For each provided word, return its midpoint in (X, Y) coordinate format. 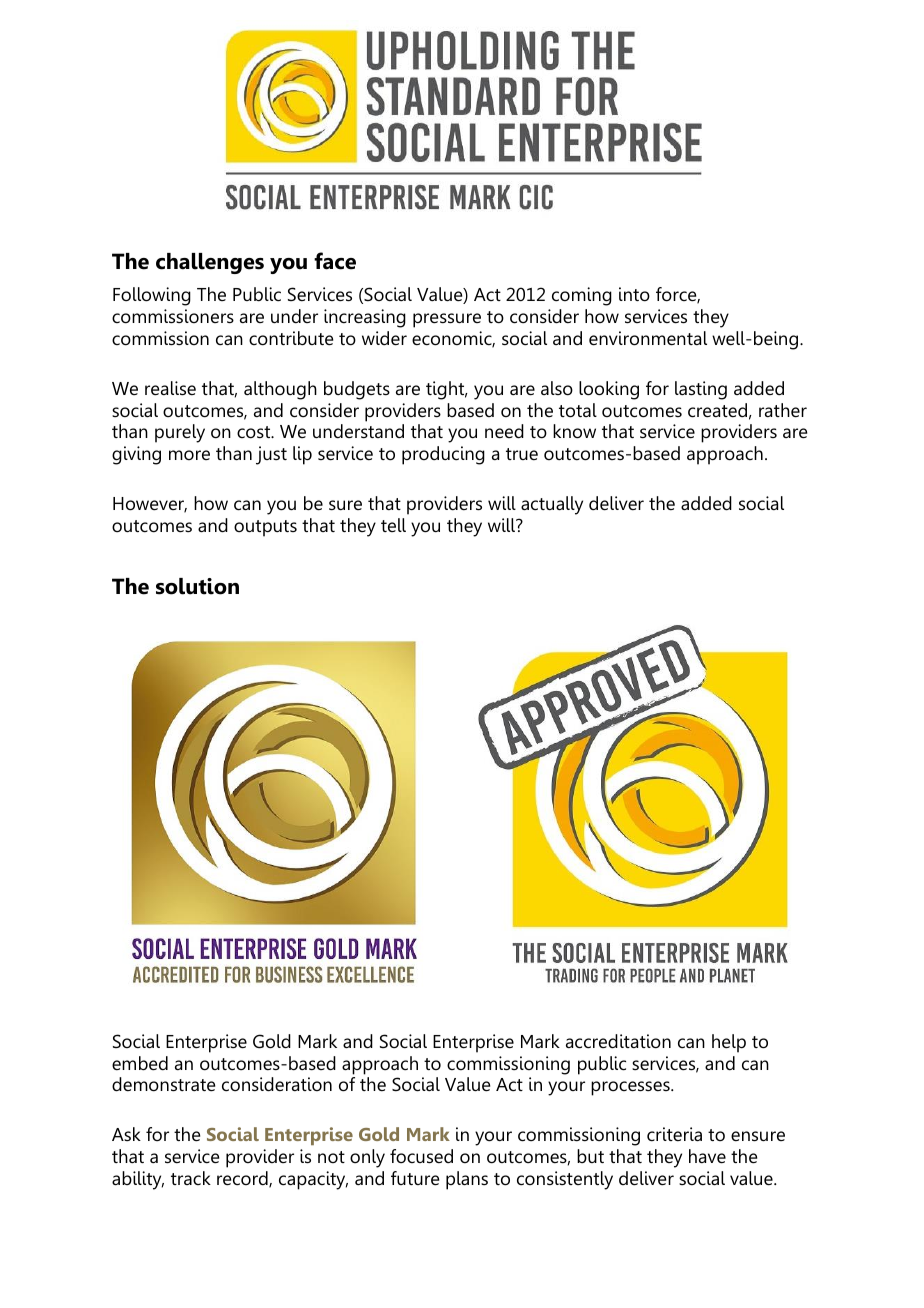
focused (421, 1156)
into (634, 294)
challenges (210, 263)
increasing (365, 318)
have (707, 1156)
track (191, 1178)
